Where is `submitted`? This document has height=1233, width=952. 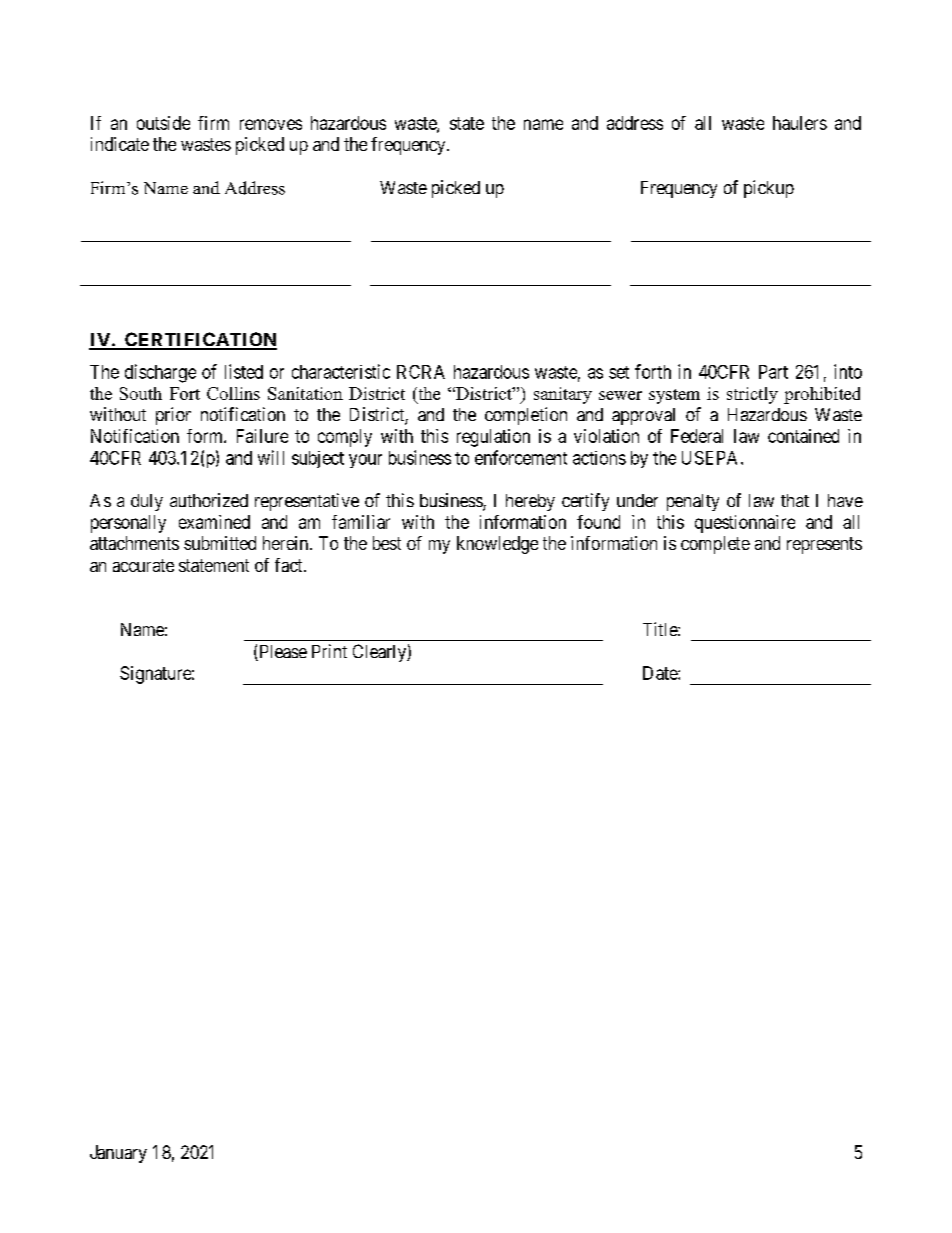
submitted is located at coordinates (220, 543).
